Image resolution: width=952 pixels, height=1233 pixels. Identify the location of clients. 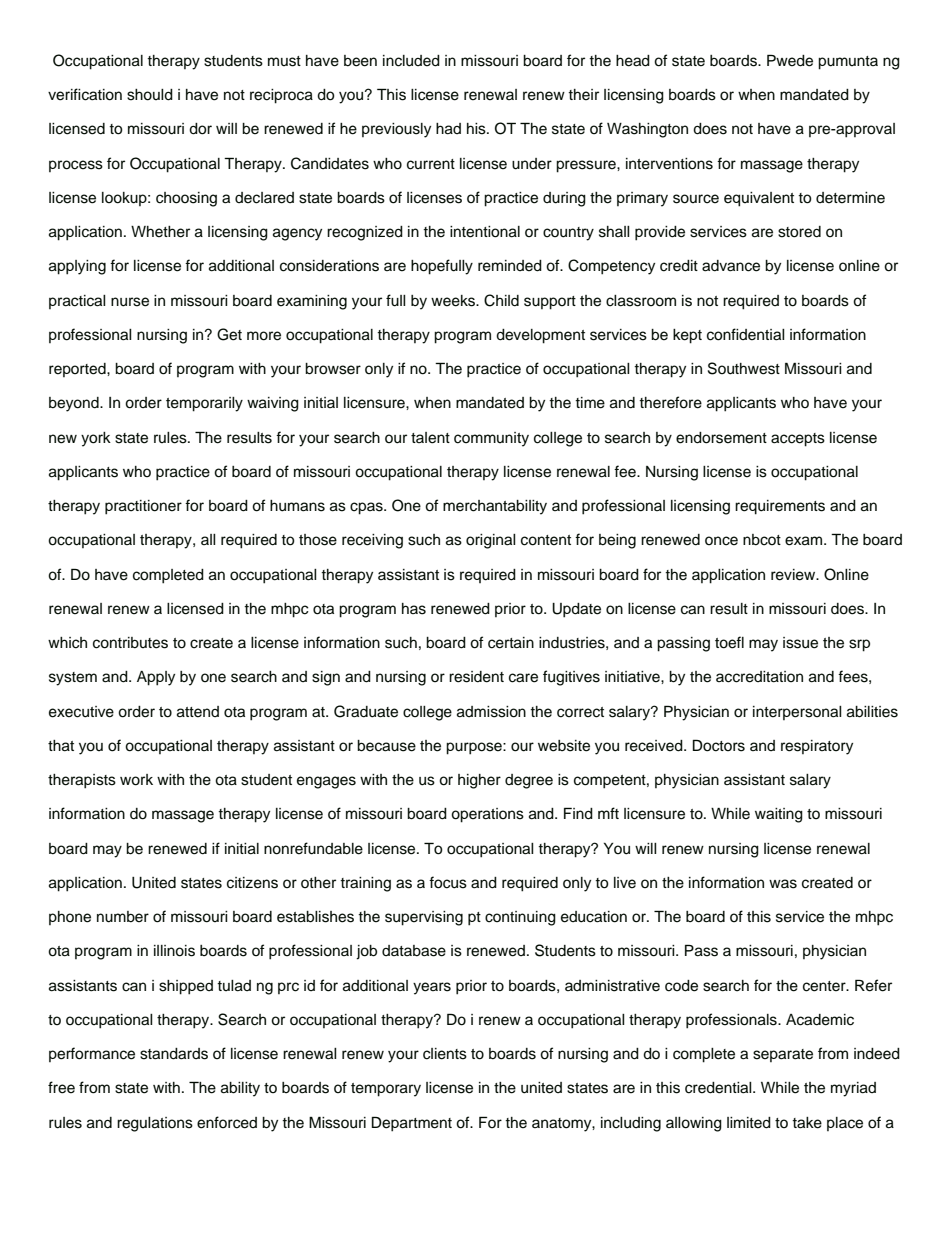
(445, 1054).
